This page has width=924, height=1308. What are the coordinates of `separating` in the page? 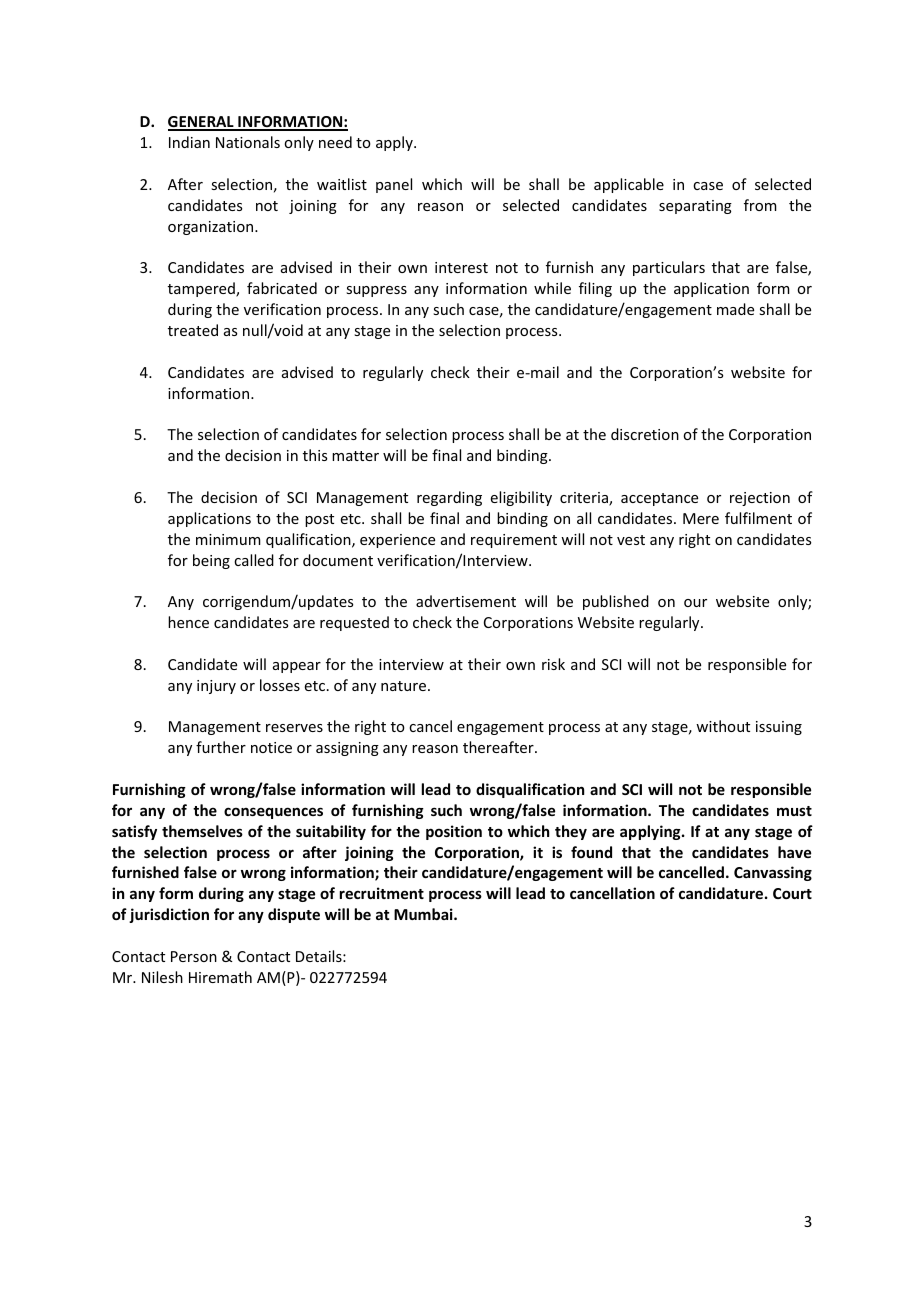 It's located at (695, 207).
